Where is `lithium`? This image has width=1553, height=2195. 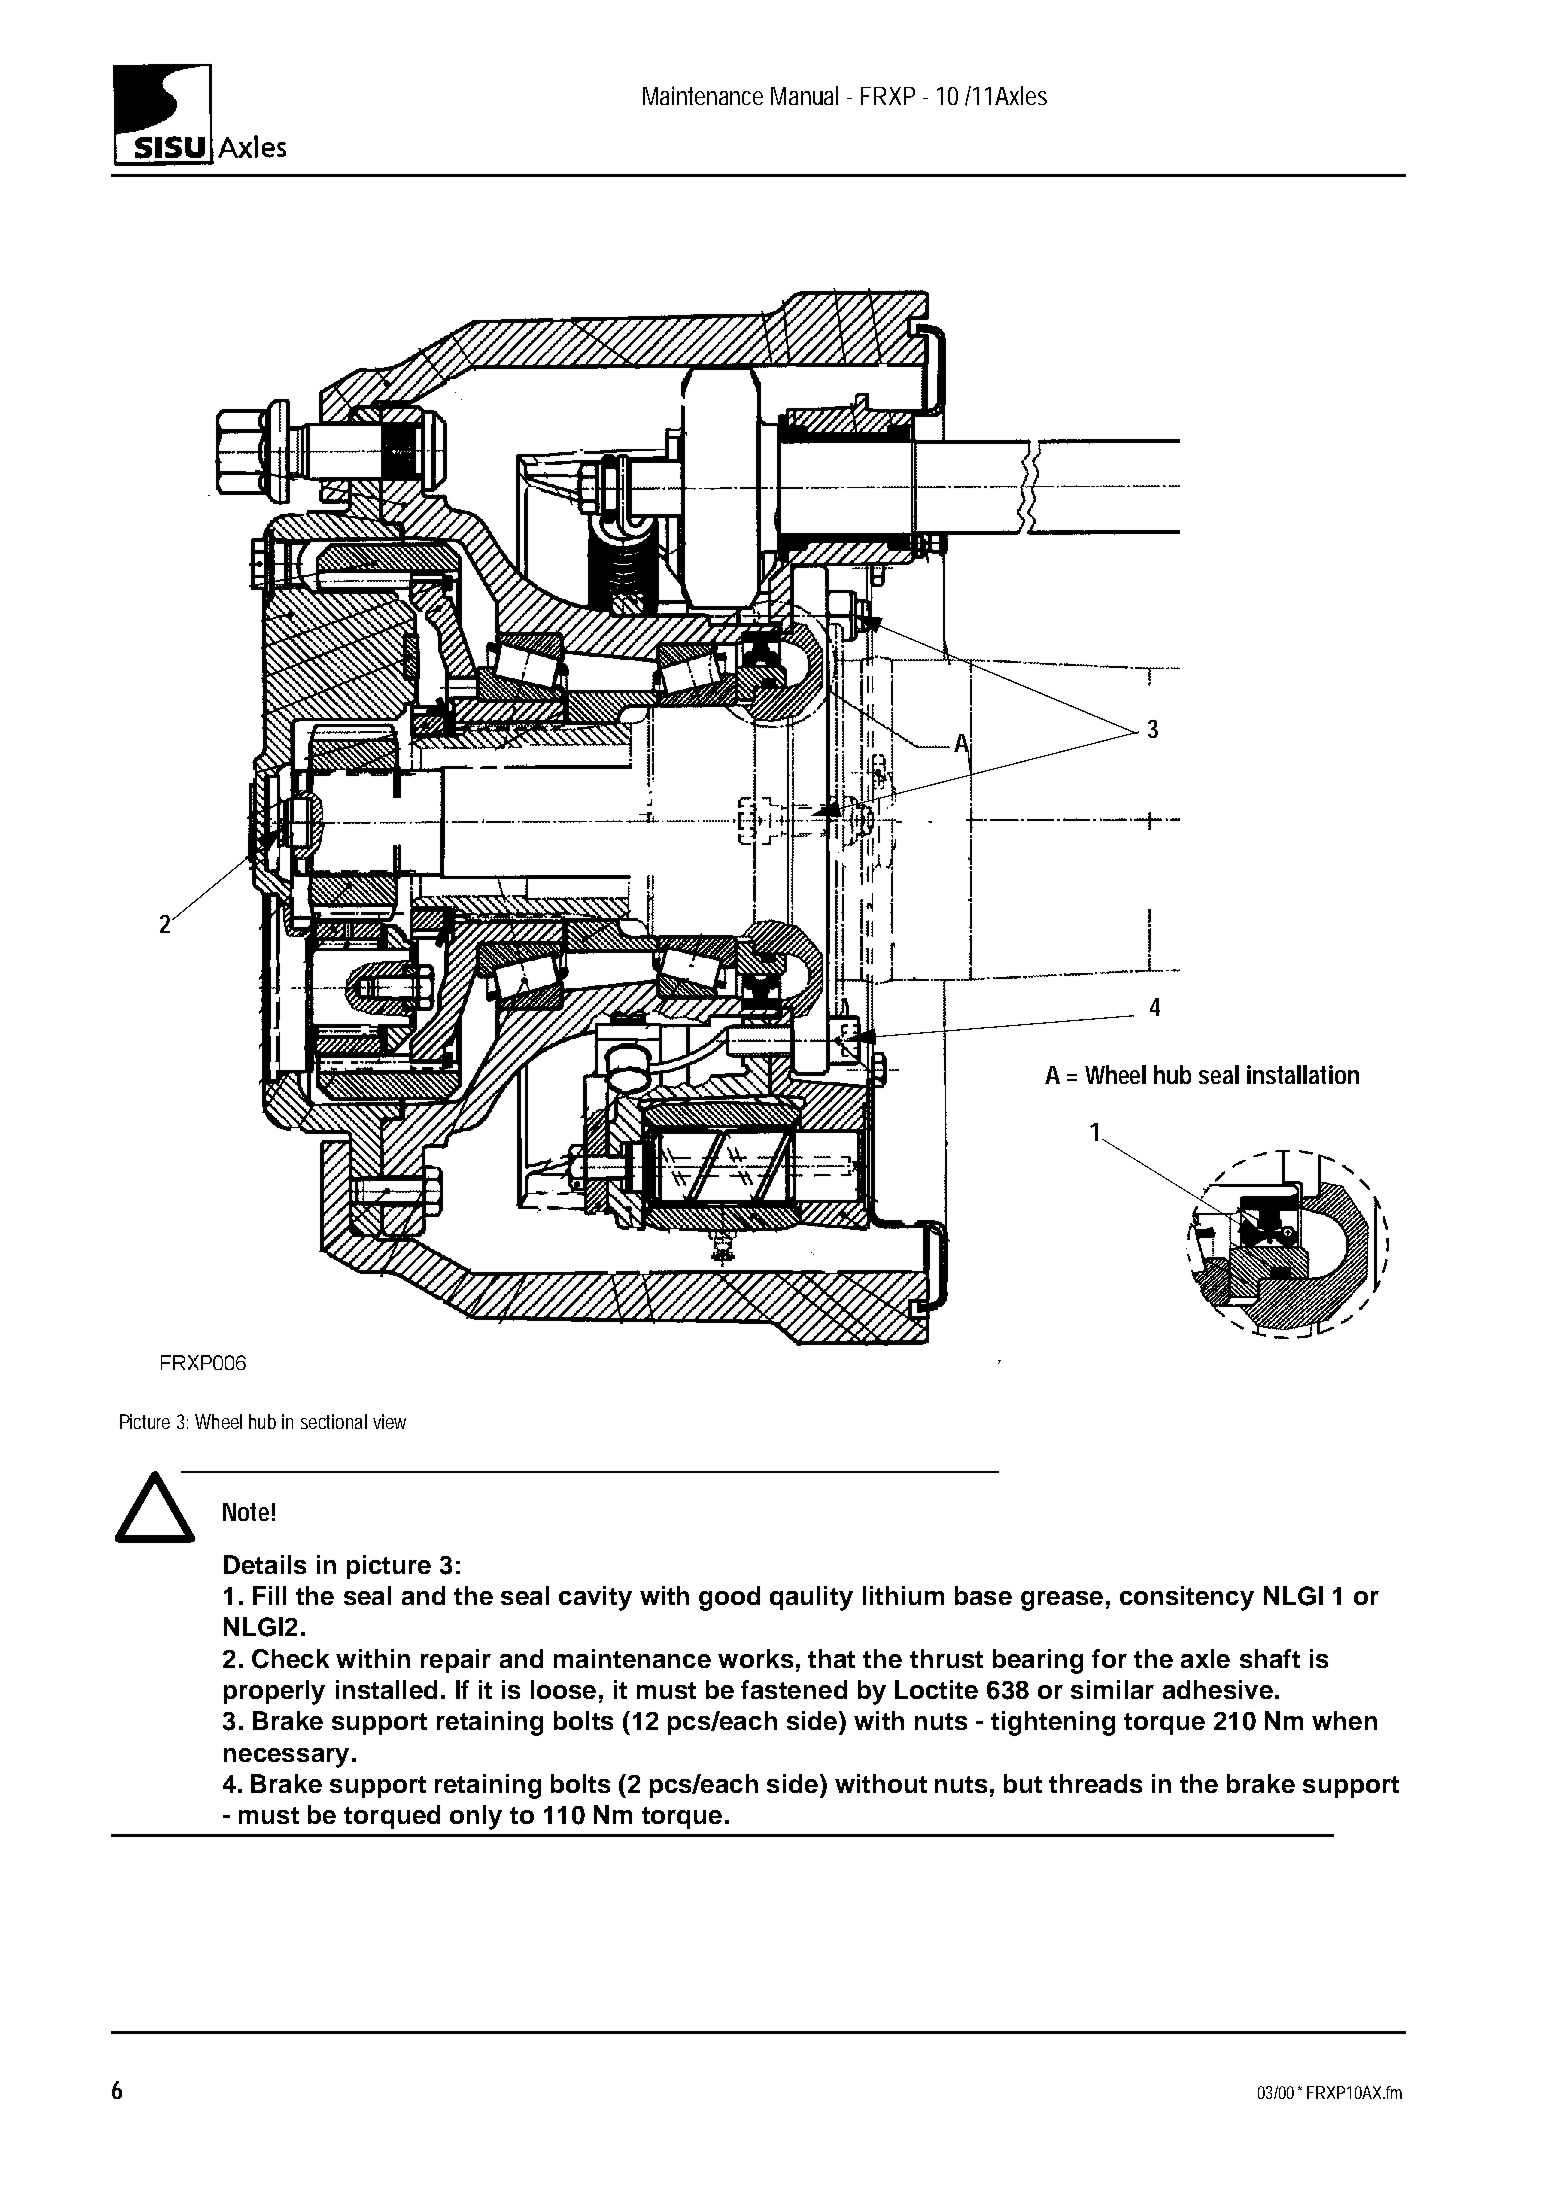
lithium is located at coordinates (903, 1595).
